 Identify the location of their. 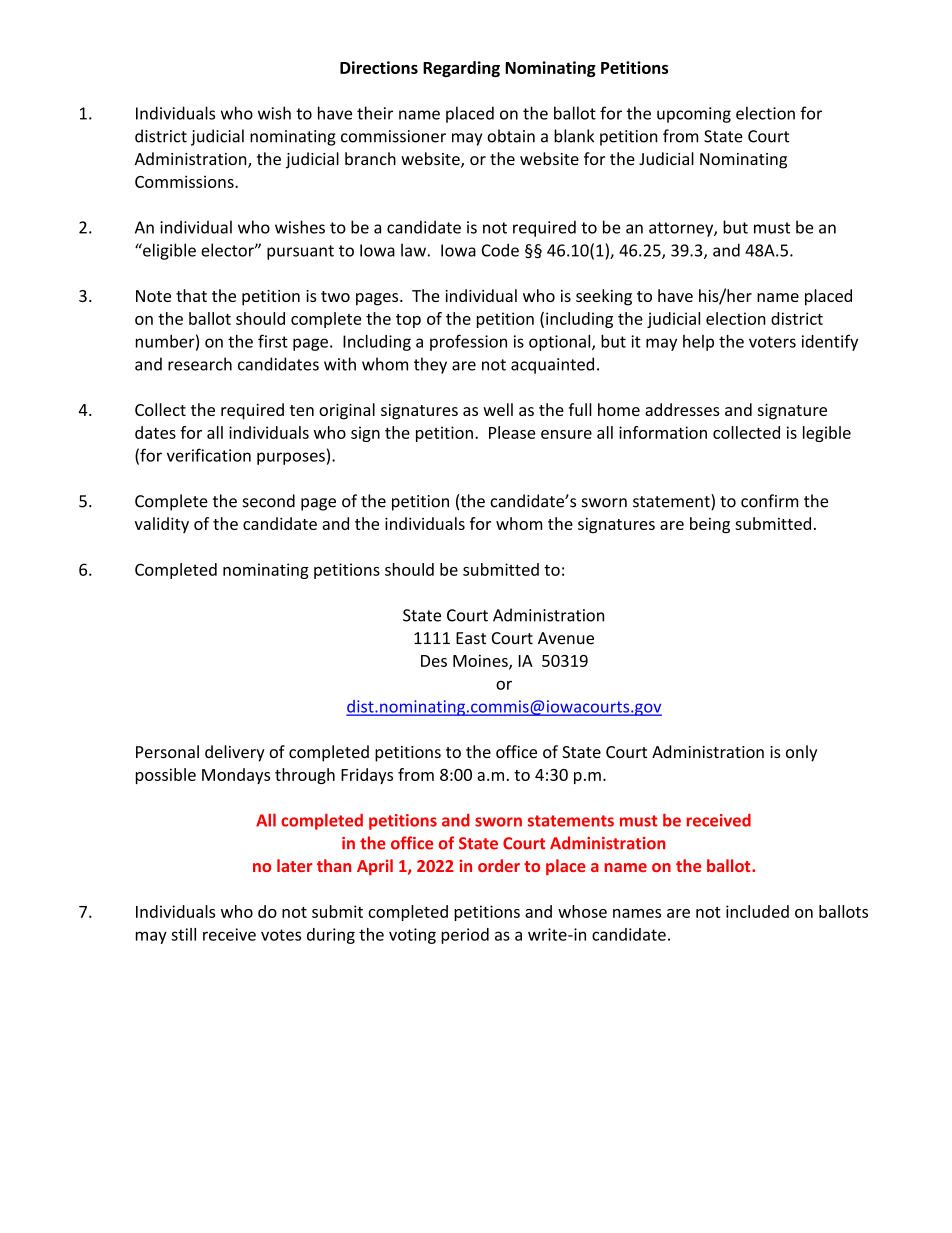
(375, 113).
